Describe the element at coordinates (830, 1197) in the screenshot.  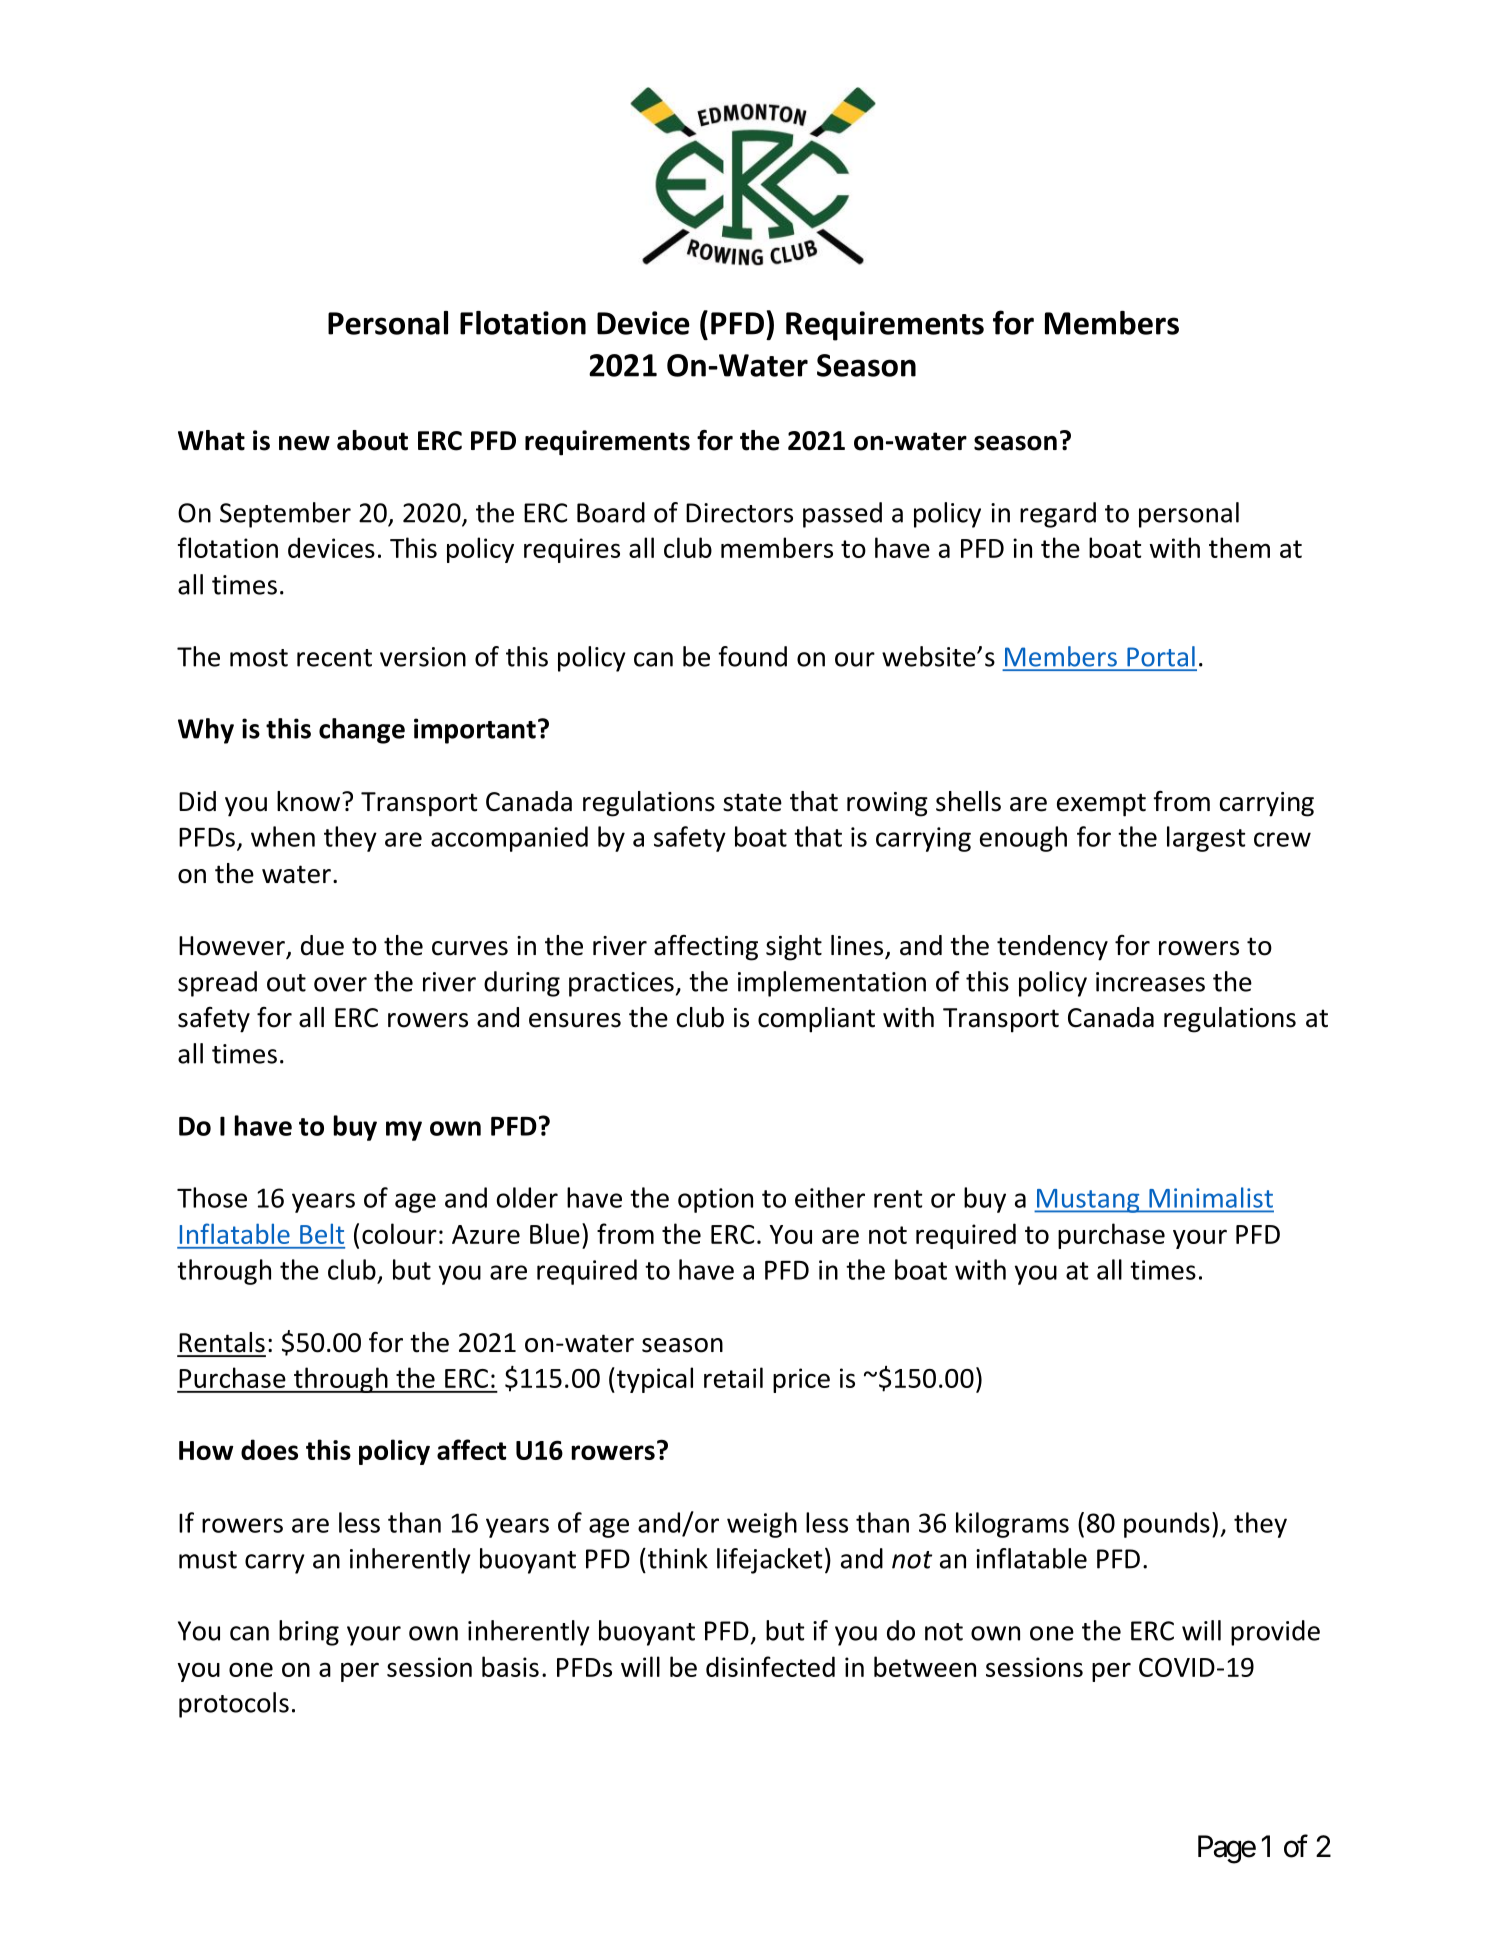
I see `either` at that location.
